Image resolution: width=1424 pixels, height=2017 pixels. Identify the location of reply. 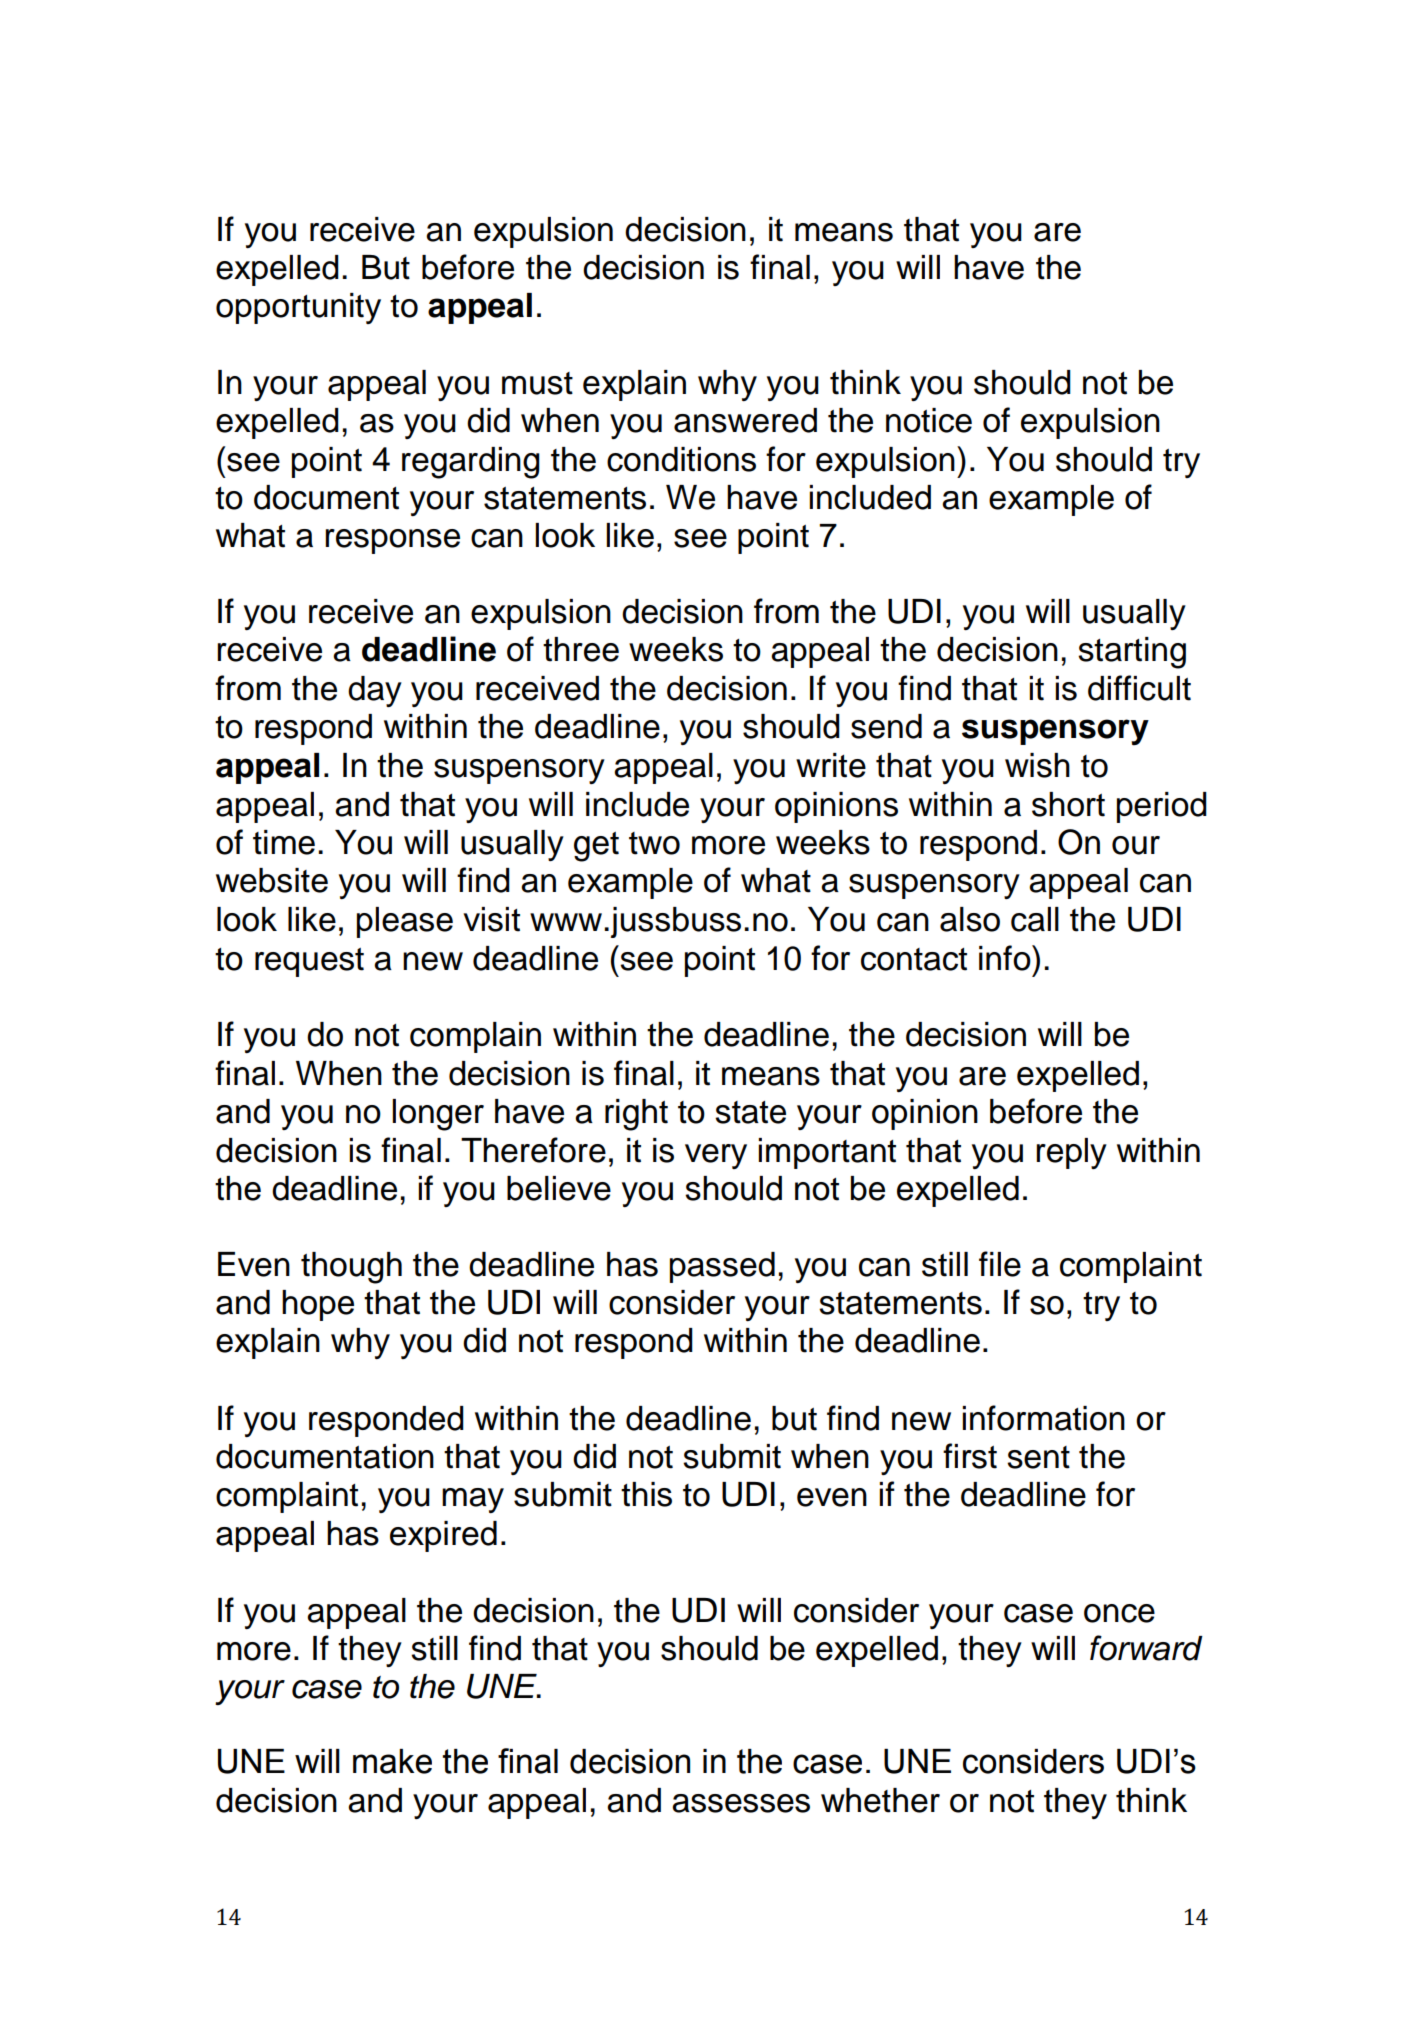
(1071, 1153).
